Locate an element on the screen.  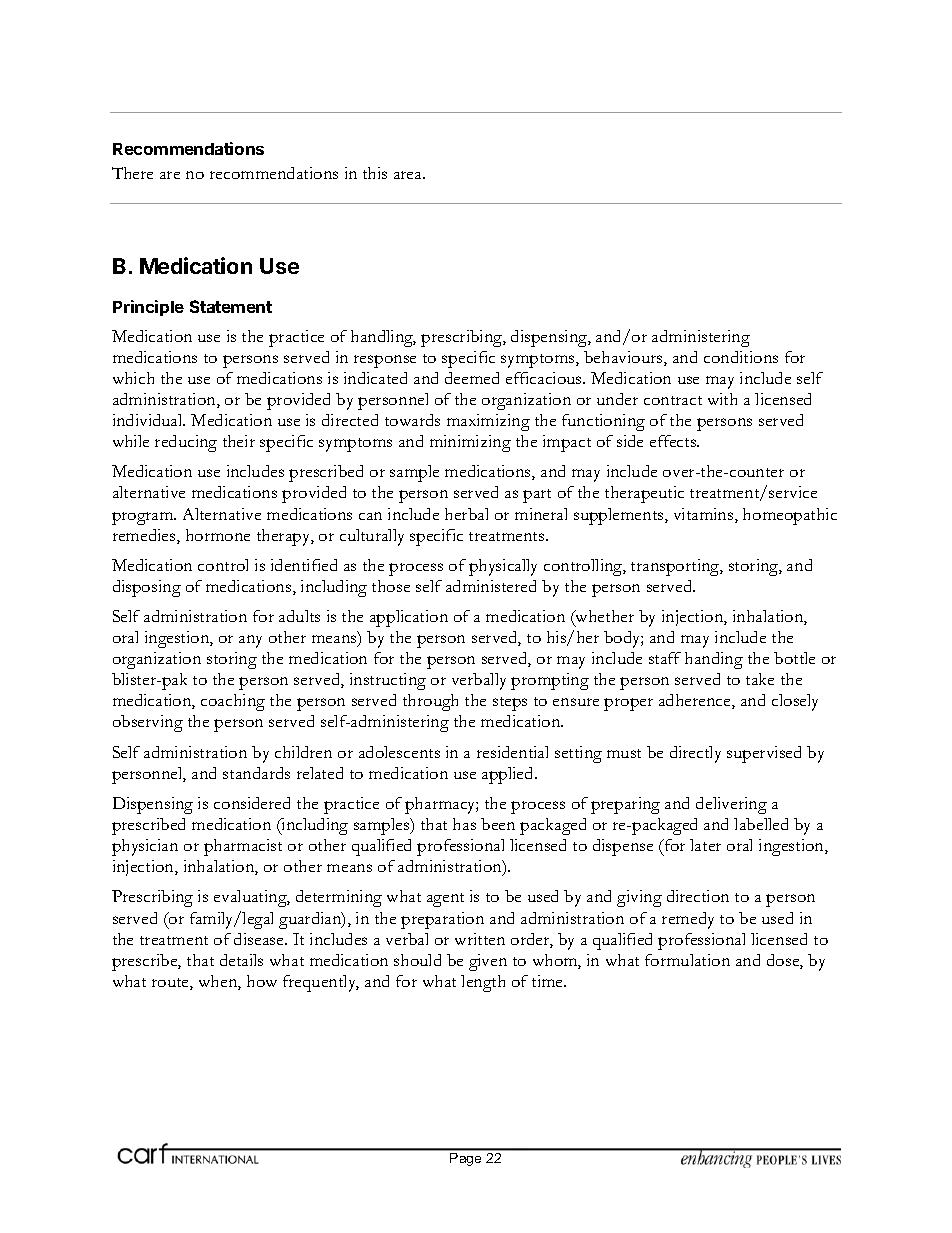
minimizing is located at coordinates (470, 443).
